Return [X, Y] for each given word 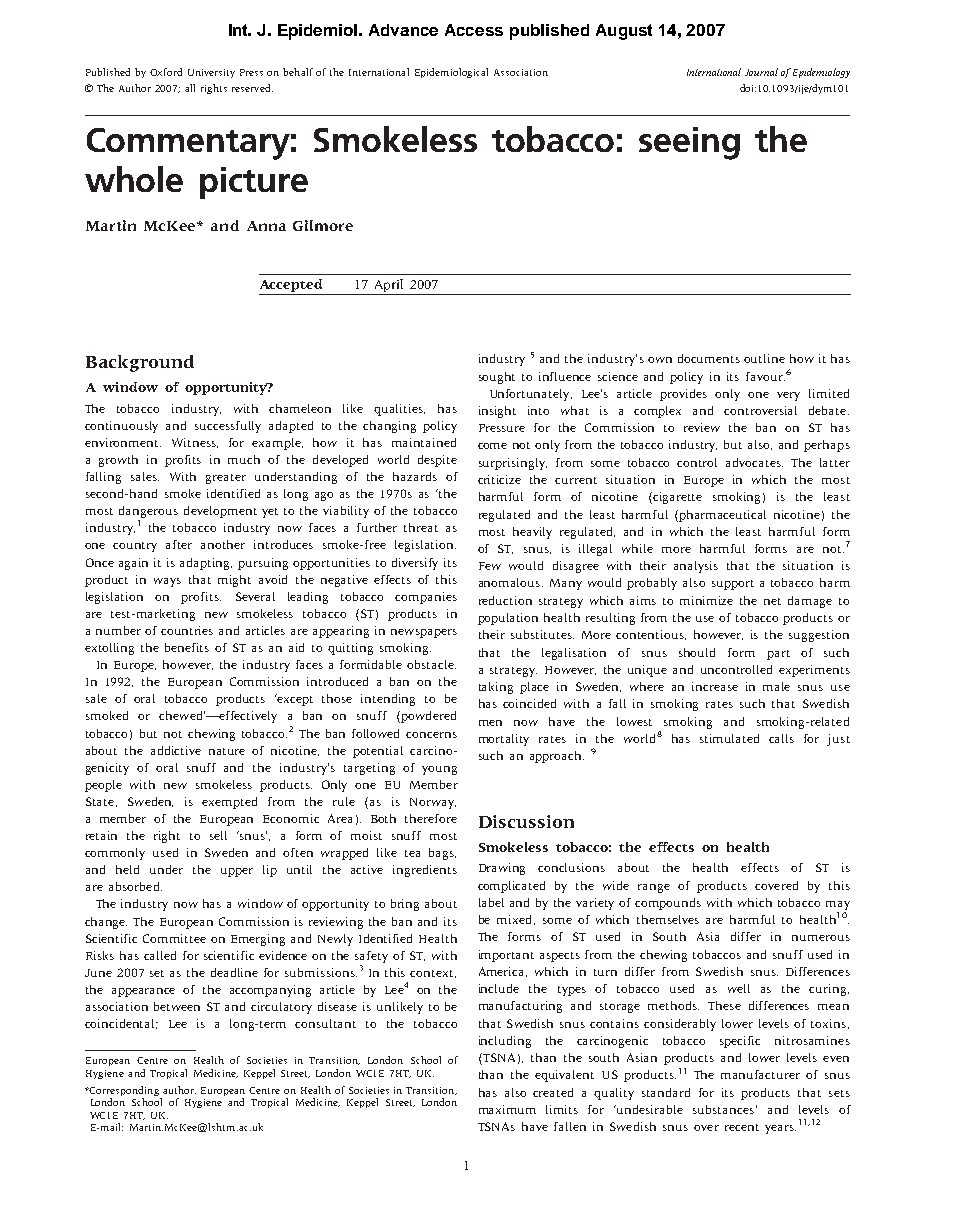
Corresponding [124, 1092]
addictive [176, 750]
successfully [228, 427]
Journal [761, 72]
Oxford [166, 72]
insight [497, 412]
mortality [504, 740]
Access [474, 30]
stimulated [729, 738]
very [788, 396]
